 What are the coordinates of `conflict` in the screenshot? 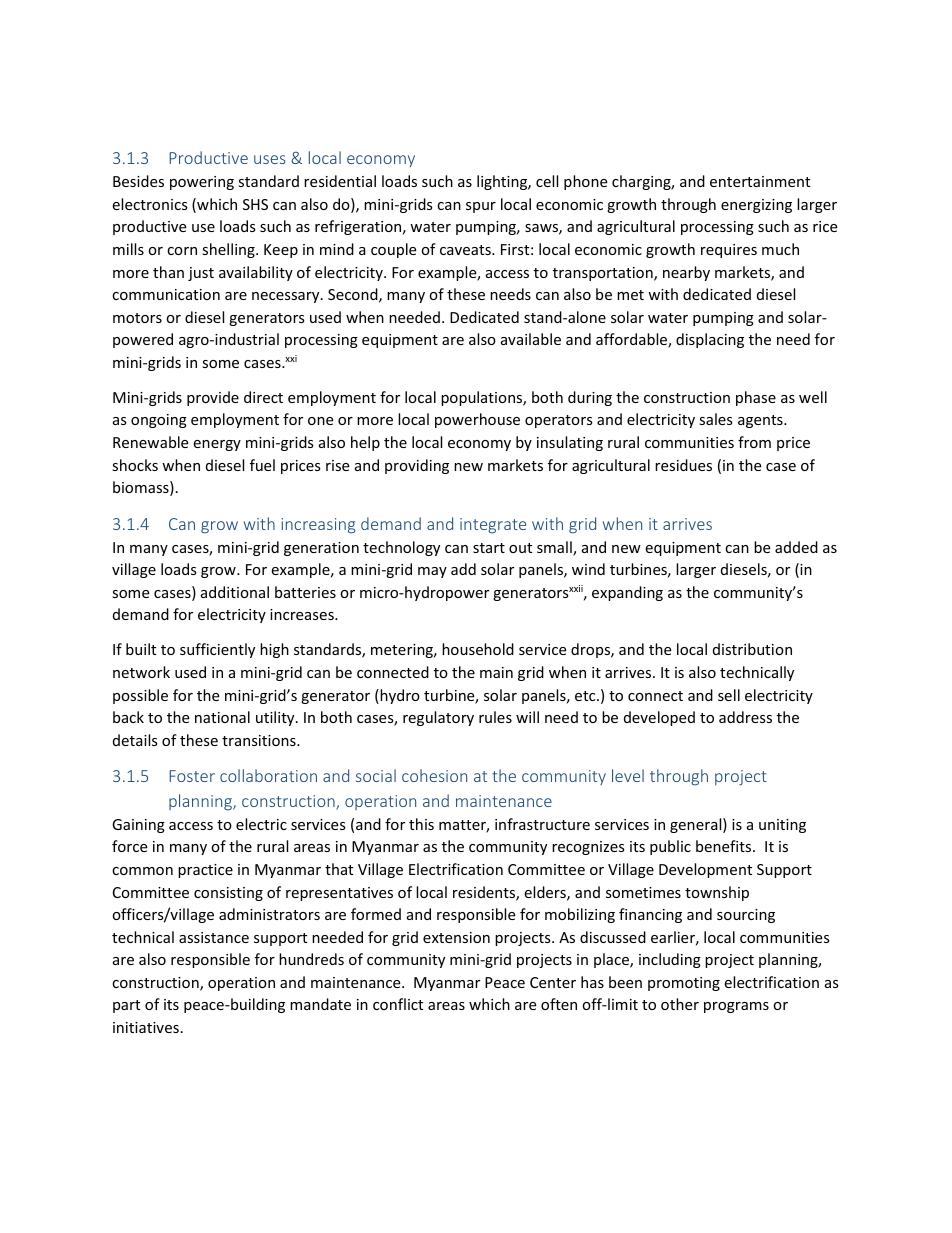 It's located at (398, 1004).
